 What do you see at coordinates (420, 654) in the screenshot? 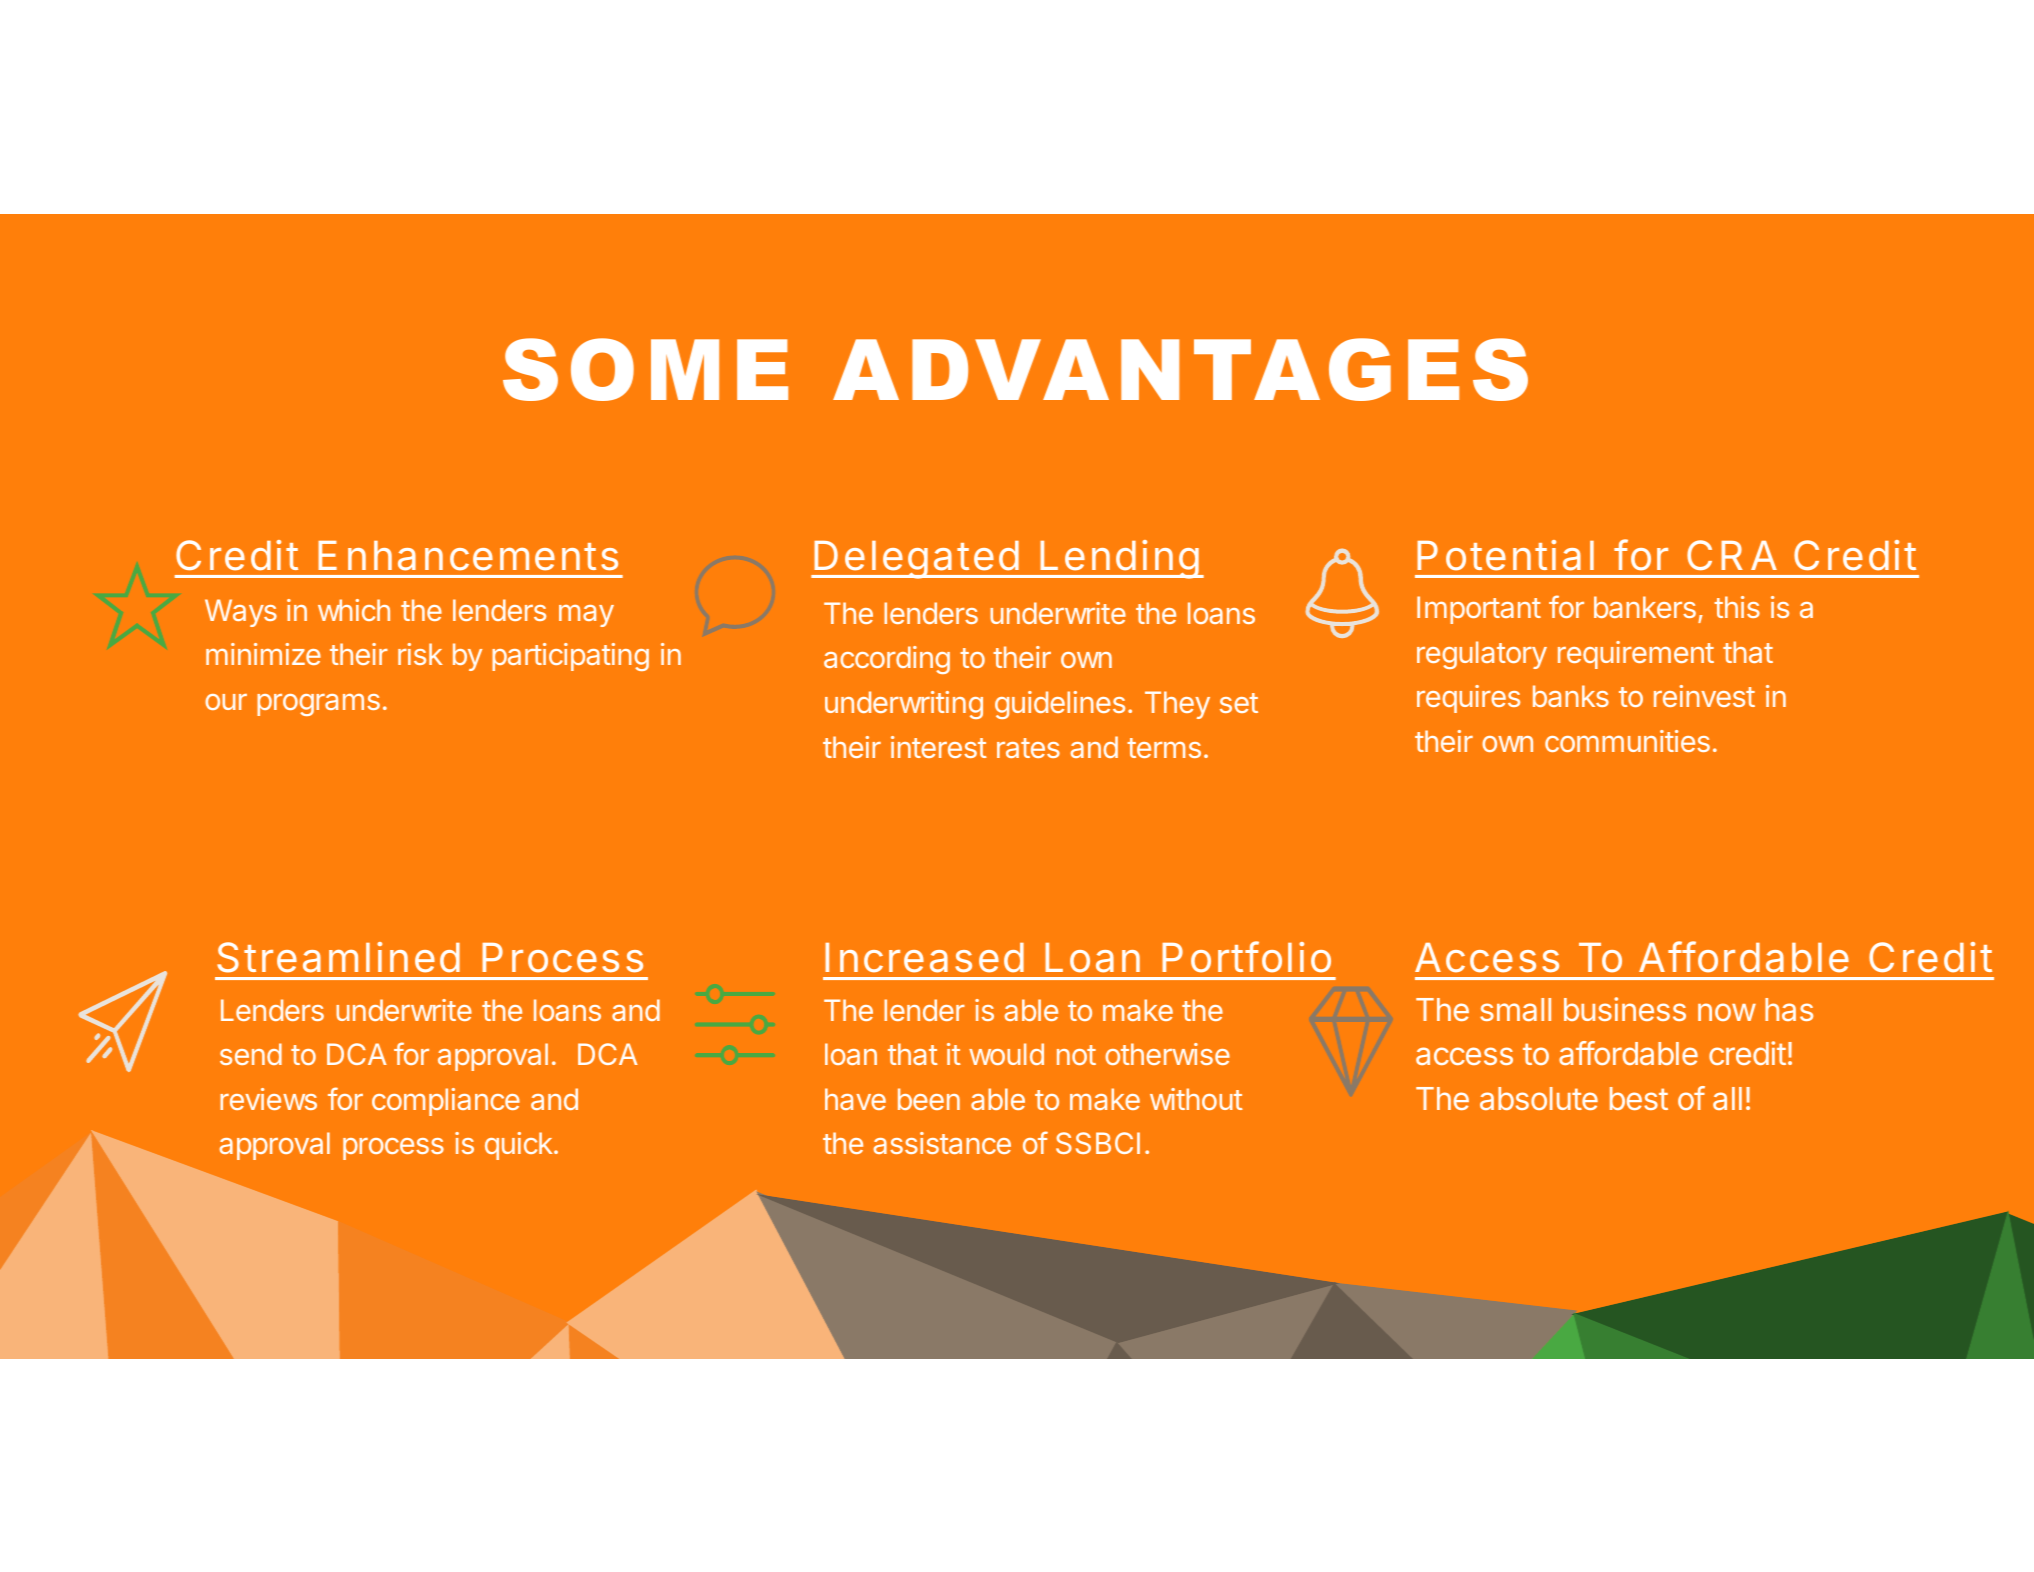
I see `risk` at bounding box center [420, 654].
